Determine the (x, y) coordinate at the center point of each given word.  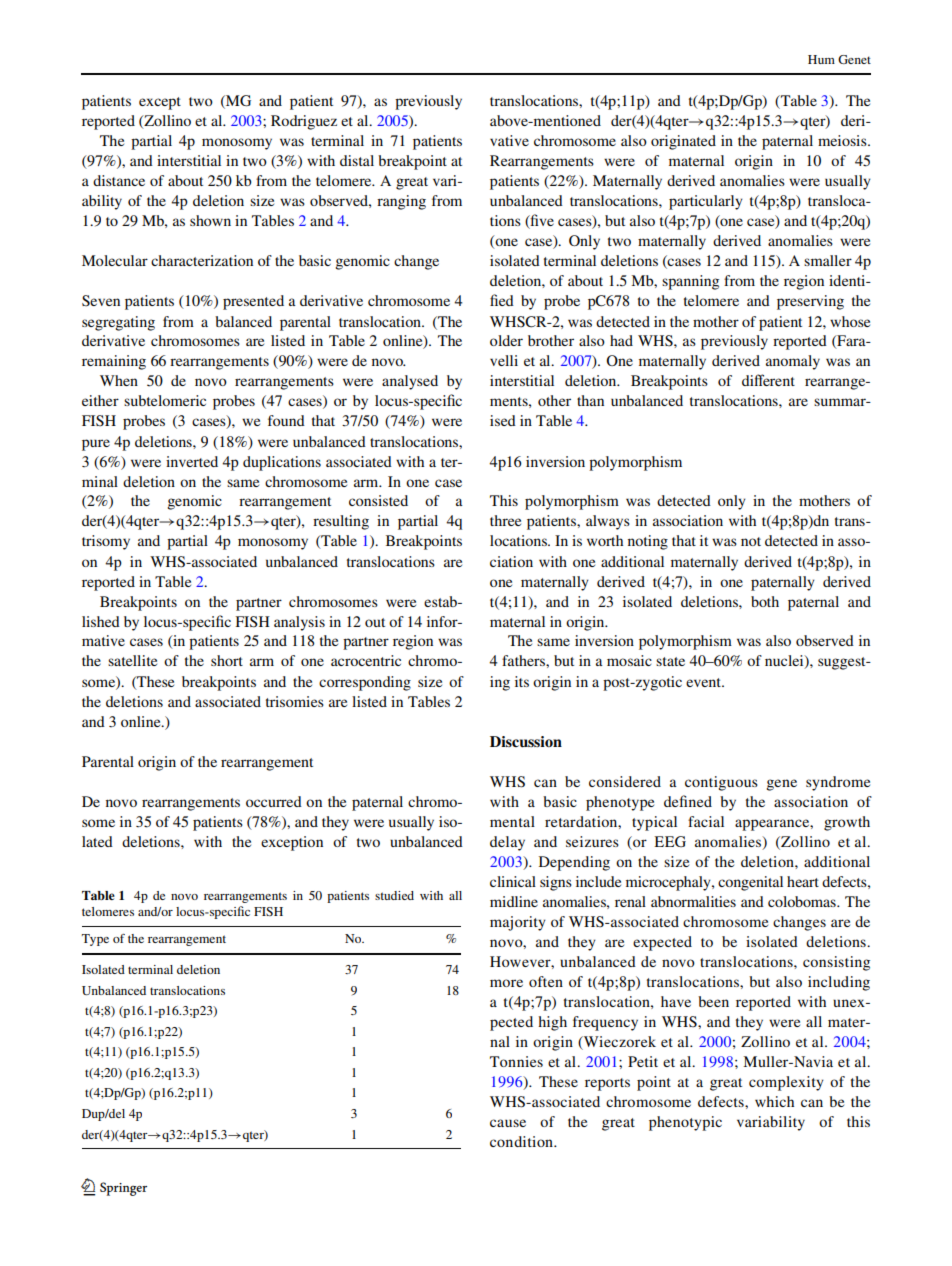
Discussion (526, 742)
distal (357, 160)
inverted (192, 461)
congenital (750, 883)
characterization (202, 260)
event (705, 682)
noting (648, 542)
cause (508, 1123)
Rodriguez (304, 122)
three (505, 520)
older (506, 340)
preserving (810, 302)
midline (514, 901)
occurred (274, 801)
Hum (821, 59)
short (227, 660)
